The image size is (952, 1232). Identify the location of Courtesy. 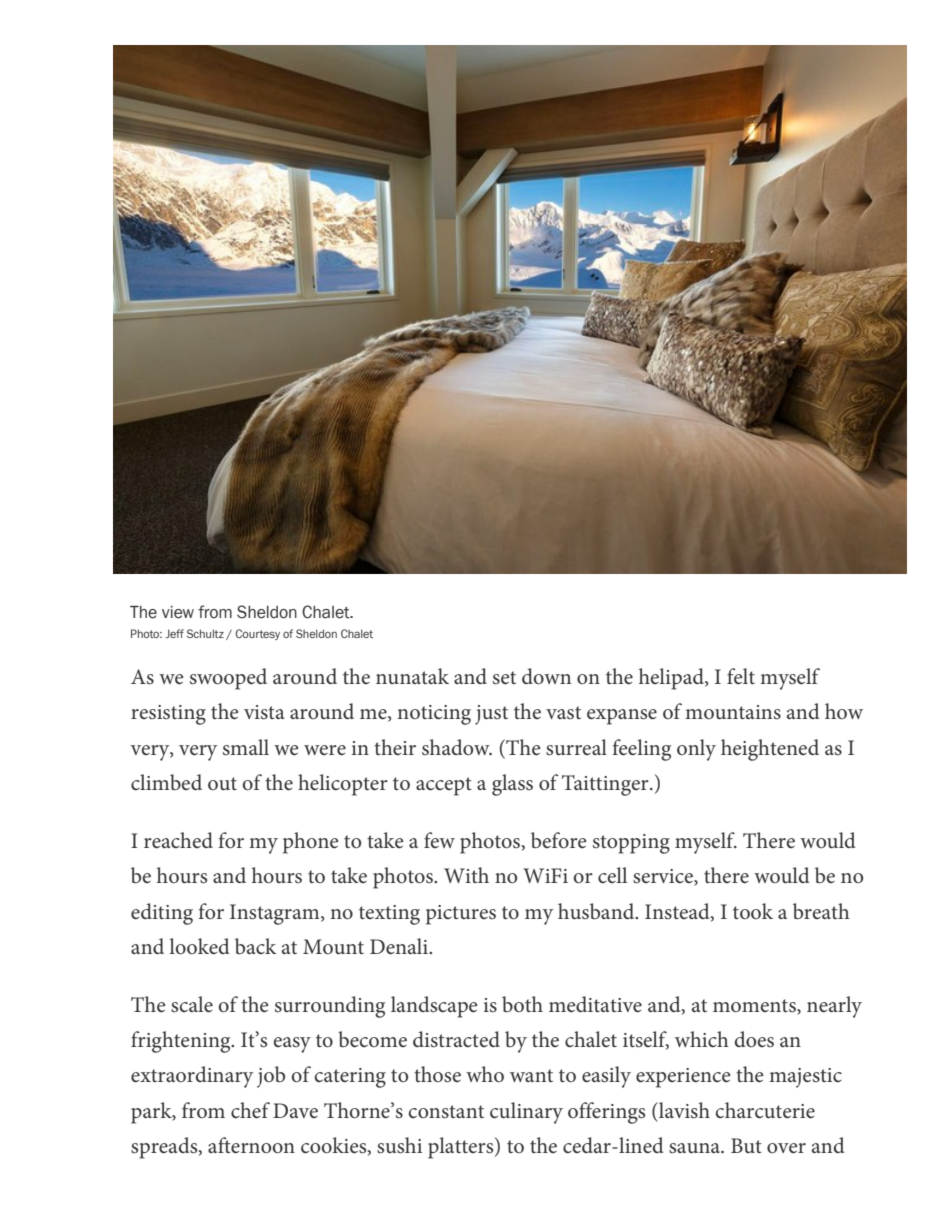
(257, 634).
